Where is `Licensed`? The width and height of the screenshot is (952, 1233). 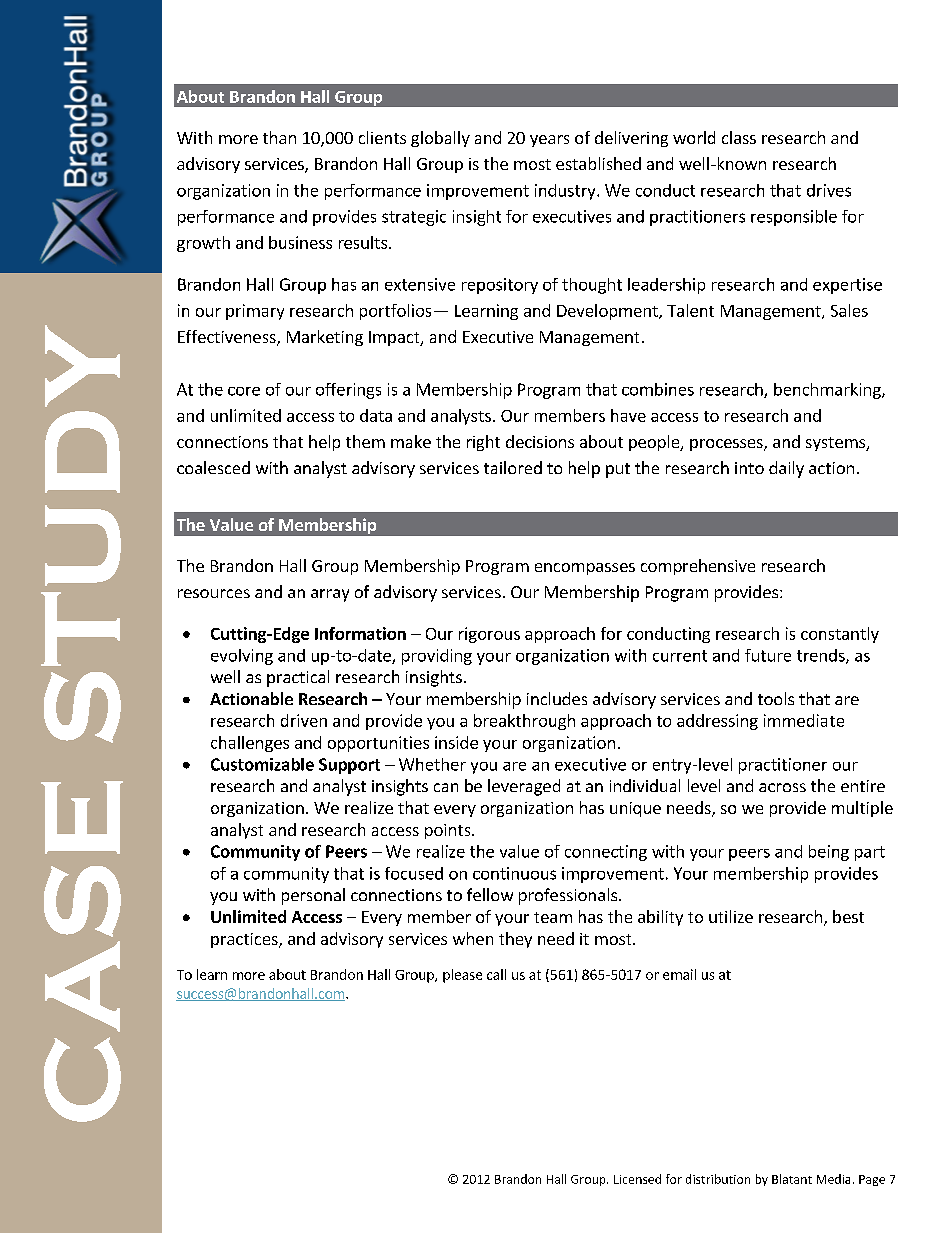 Licensed is located at coordinates (637, 1179).
